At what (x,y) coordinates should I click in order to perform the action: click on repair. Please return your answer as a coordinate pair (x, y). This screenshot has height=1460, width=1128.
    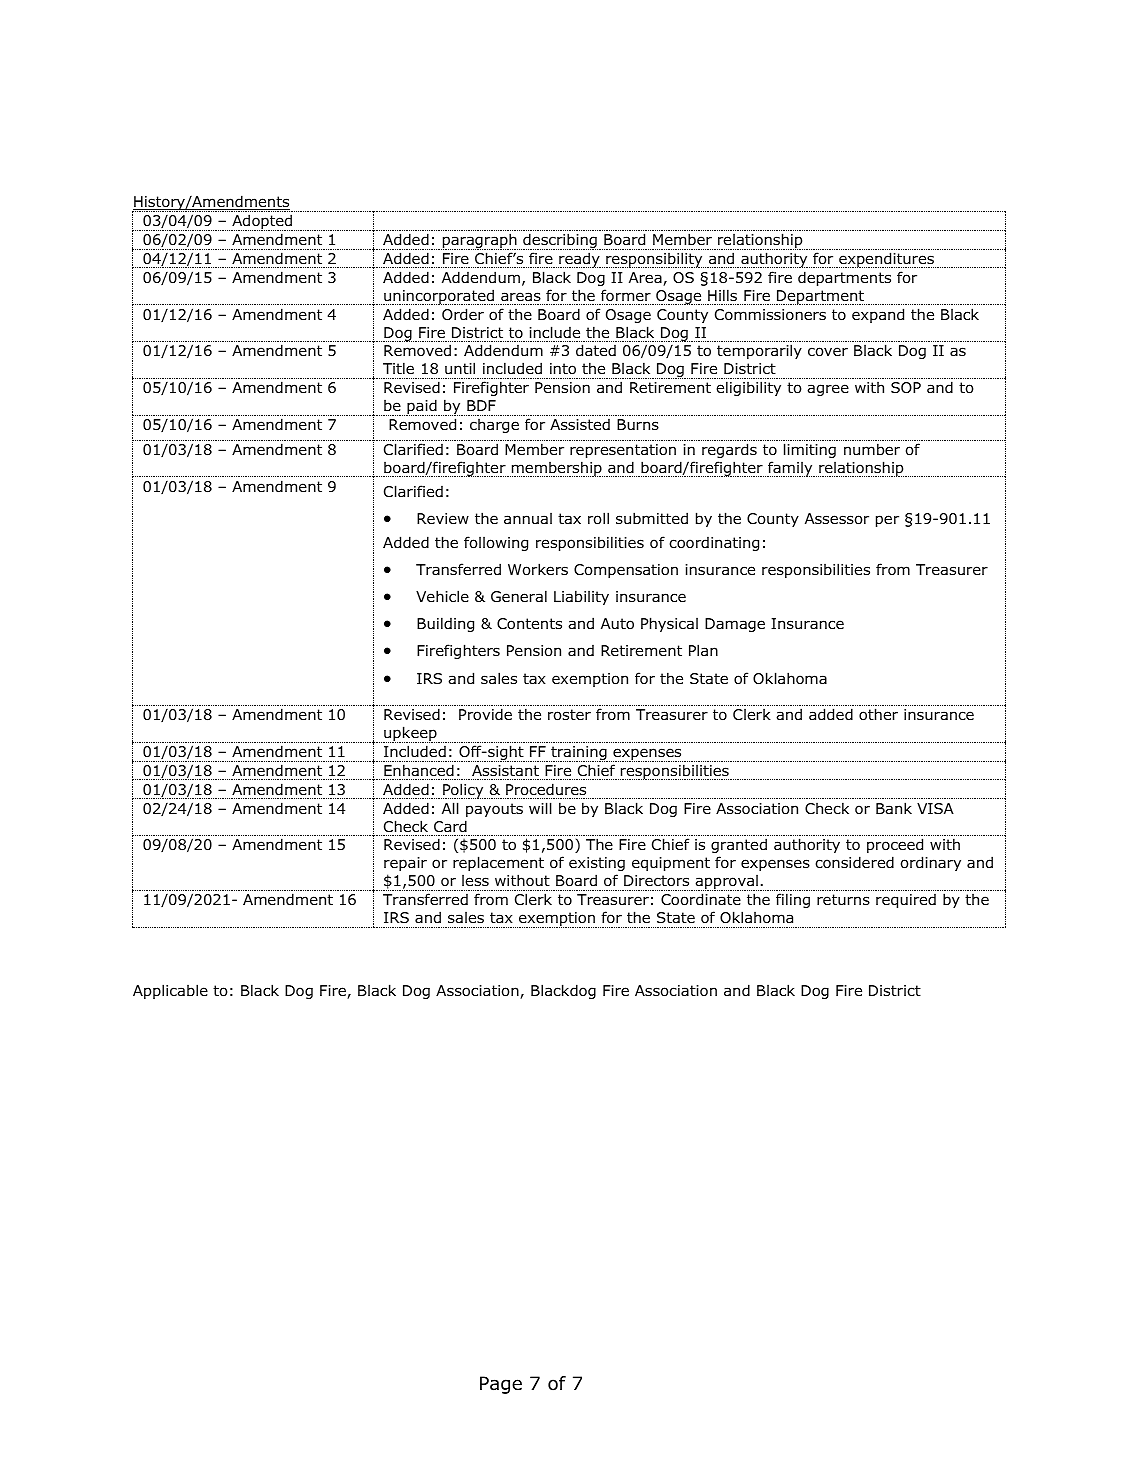
    Looking at the image, I should click on (405, 864).
